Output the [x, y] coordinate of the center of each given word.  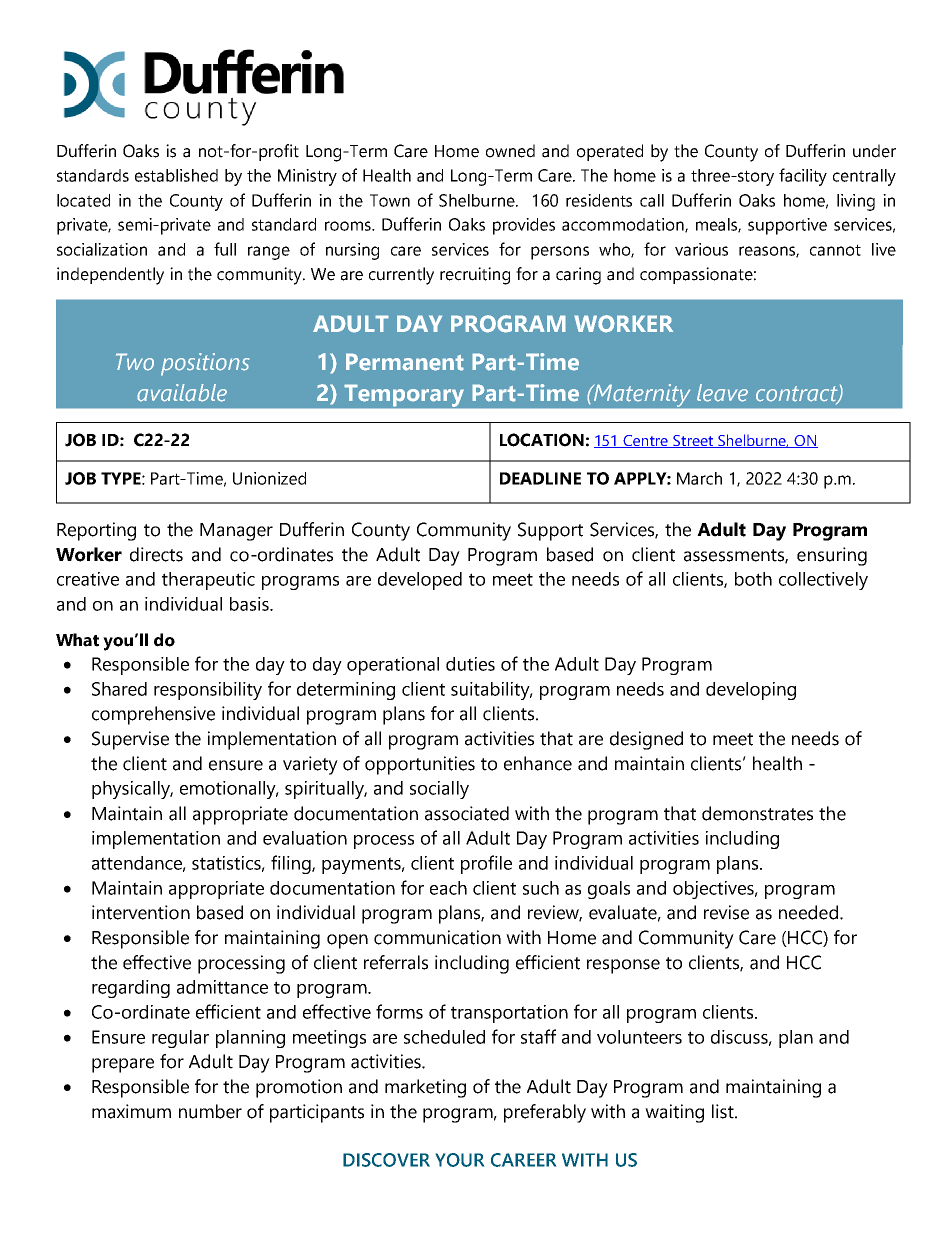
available [182, 393]
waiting [674, 1113]
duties [470, 664]
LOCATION [542, 440]
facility [803, 177]
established [176, 175]
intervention [141, 912]
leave [722, 393]
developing [751, 691]
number [210, 1111]
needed [810, 912]
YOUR [460, 1160]
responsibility [208, 691]
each [448, 888]
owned [510, 151]
